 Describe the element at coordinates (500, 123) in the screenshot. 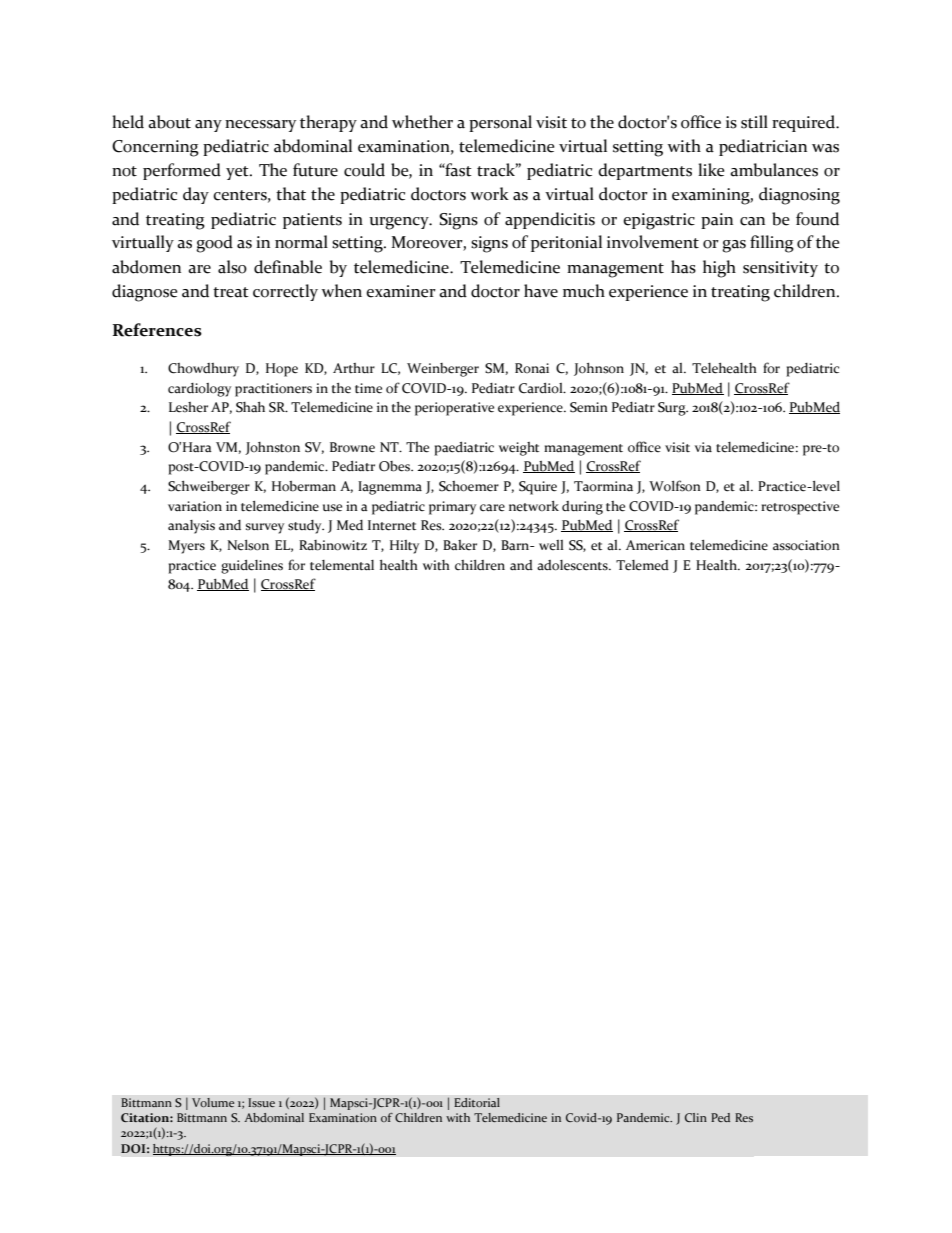

I see `personal` at that location.
